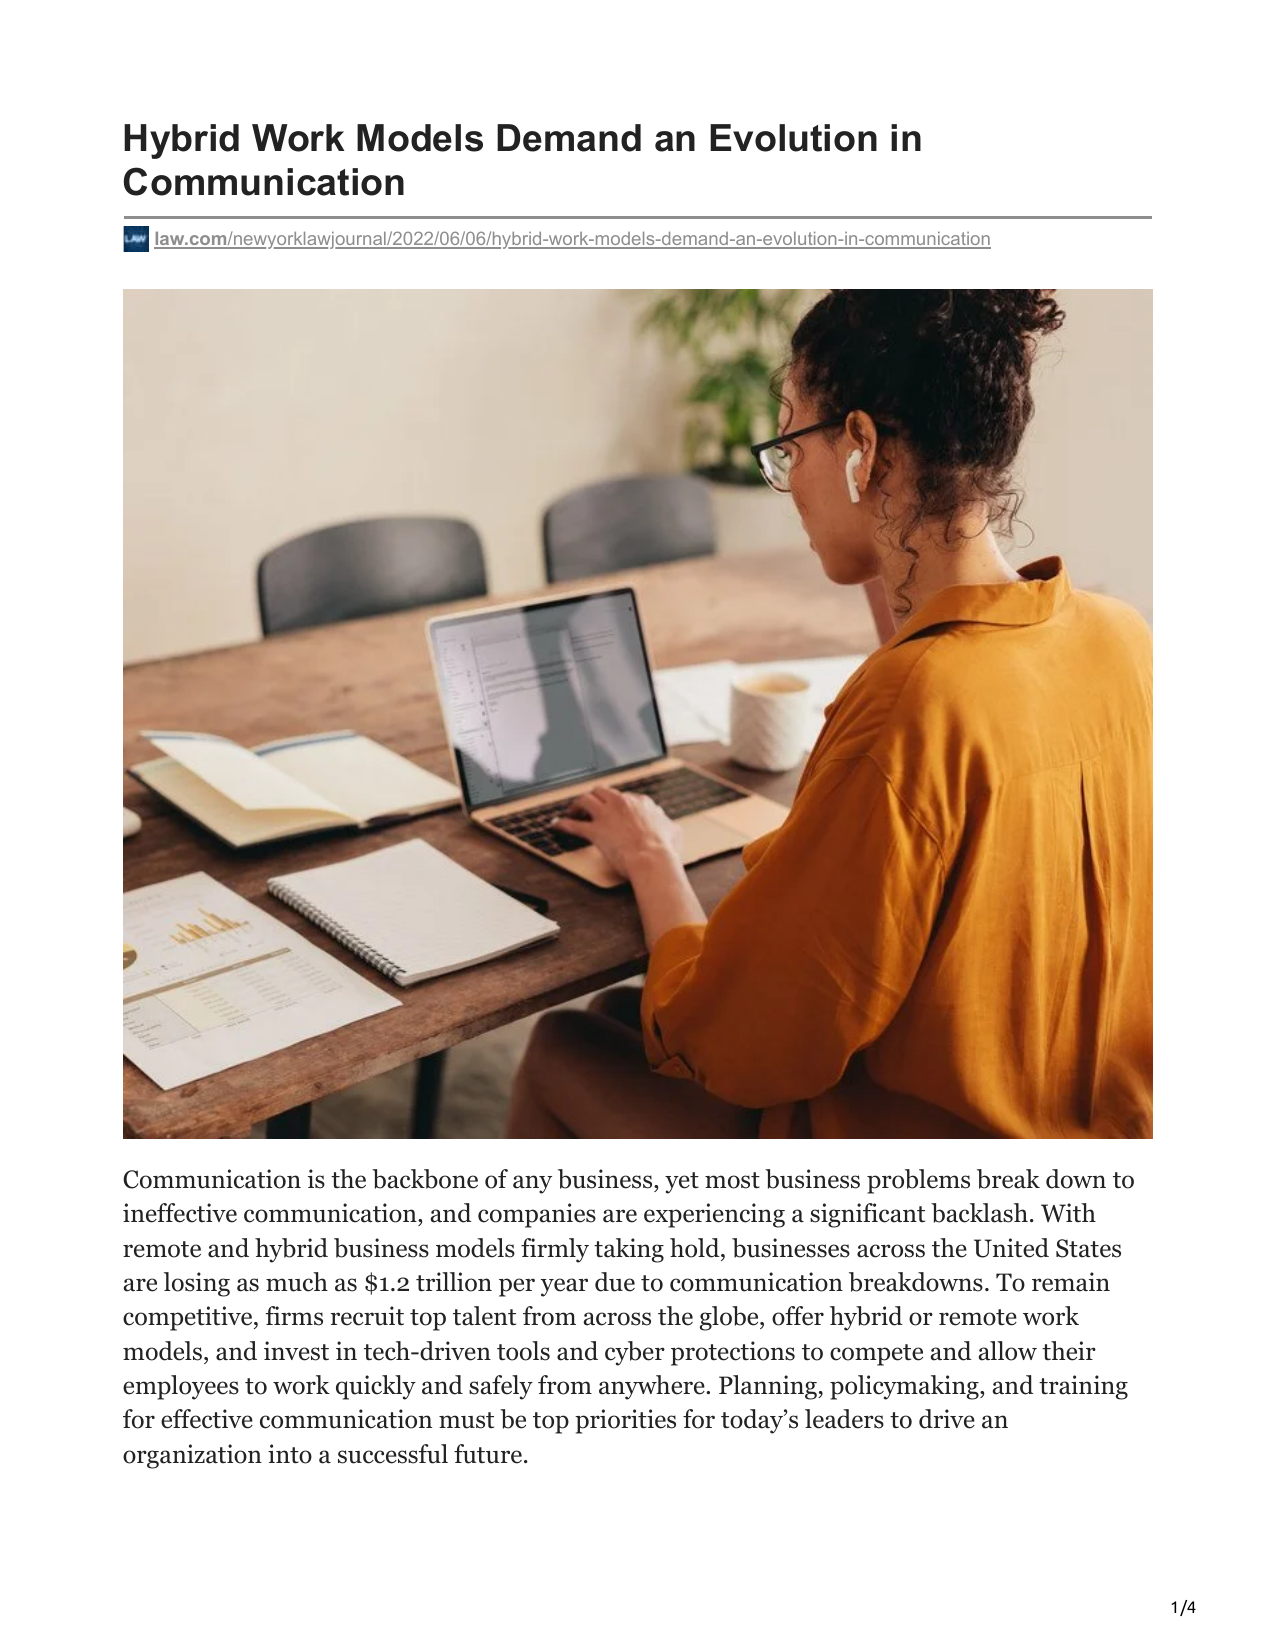 The image size is (1276, 1651). Describe the element at coordinates (918, 1181) in the screenshot. I see `problems` at that location.
